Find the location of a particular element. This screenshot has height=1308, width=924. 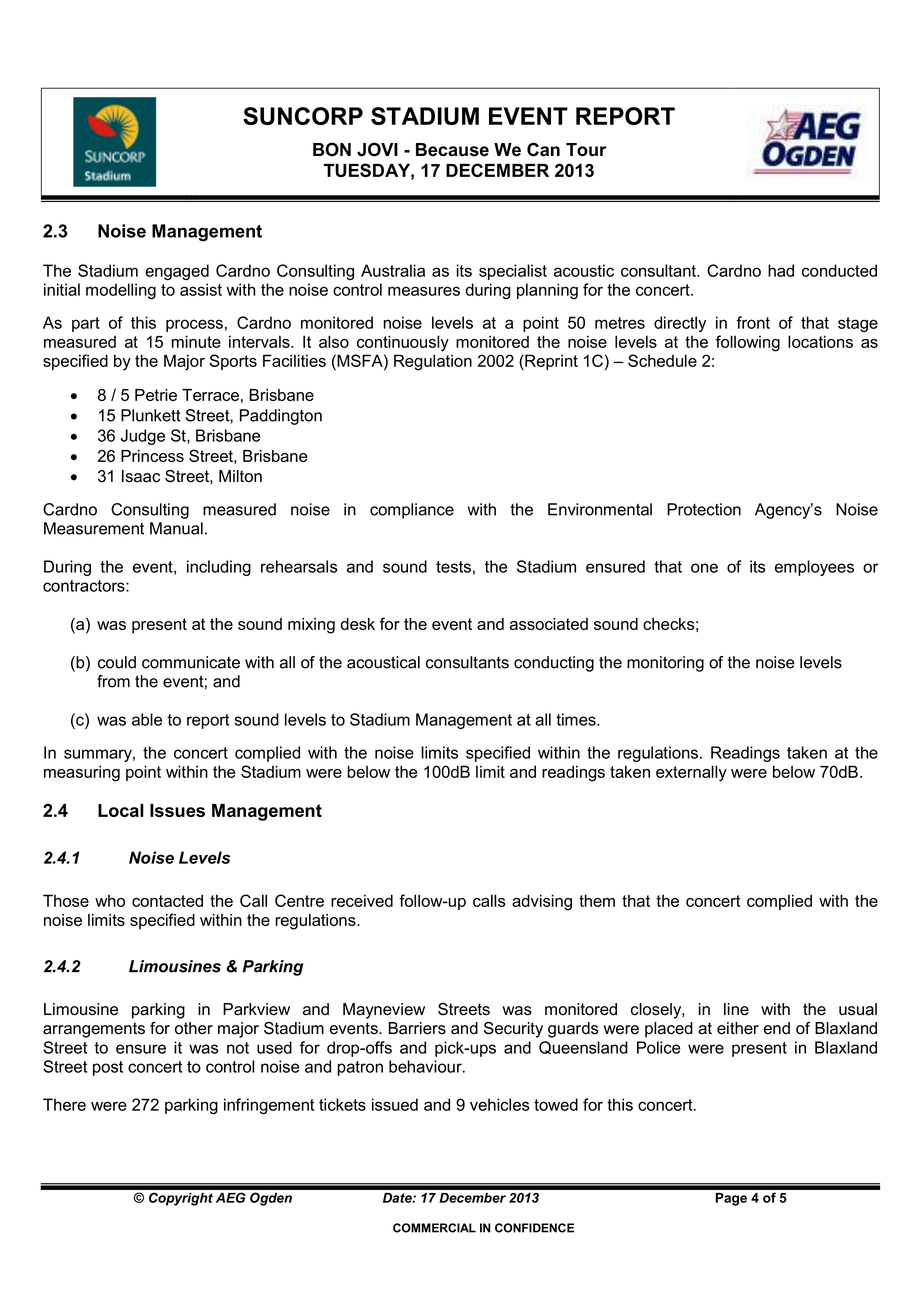

had is located at coordinates (781, 270).
